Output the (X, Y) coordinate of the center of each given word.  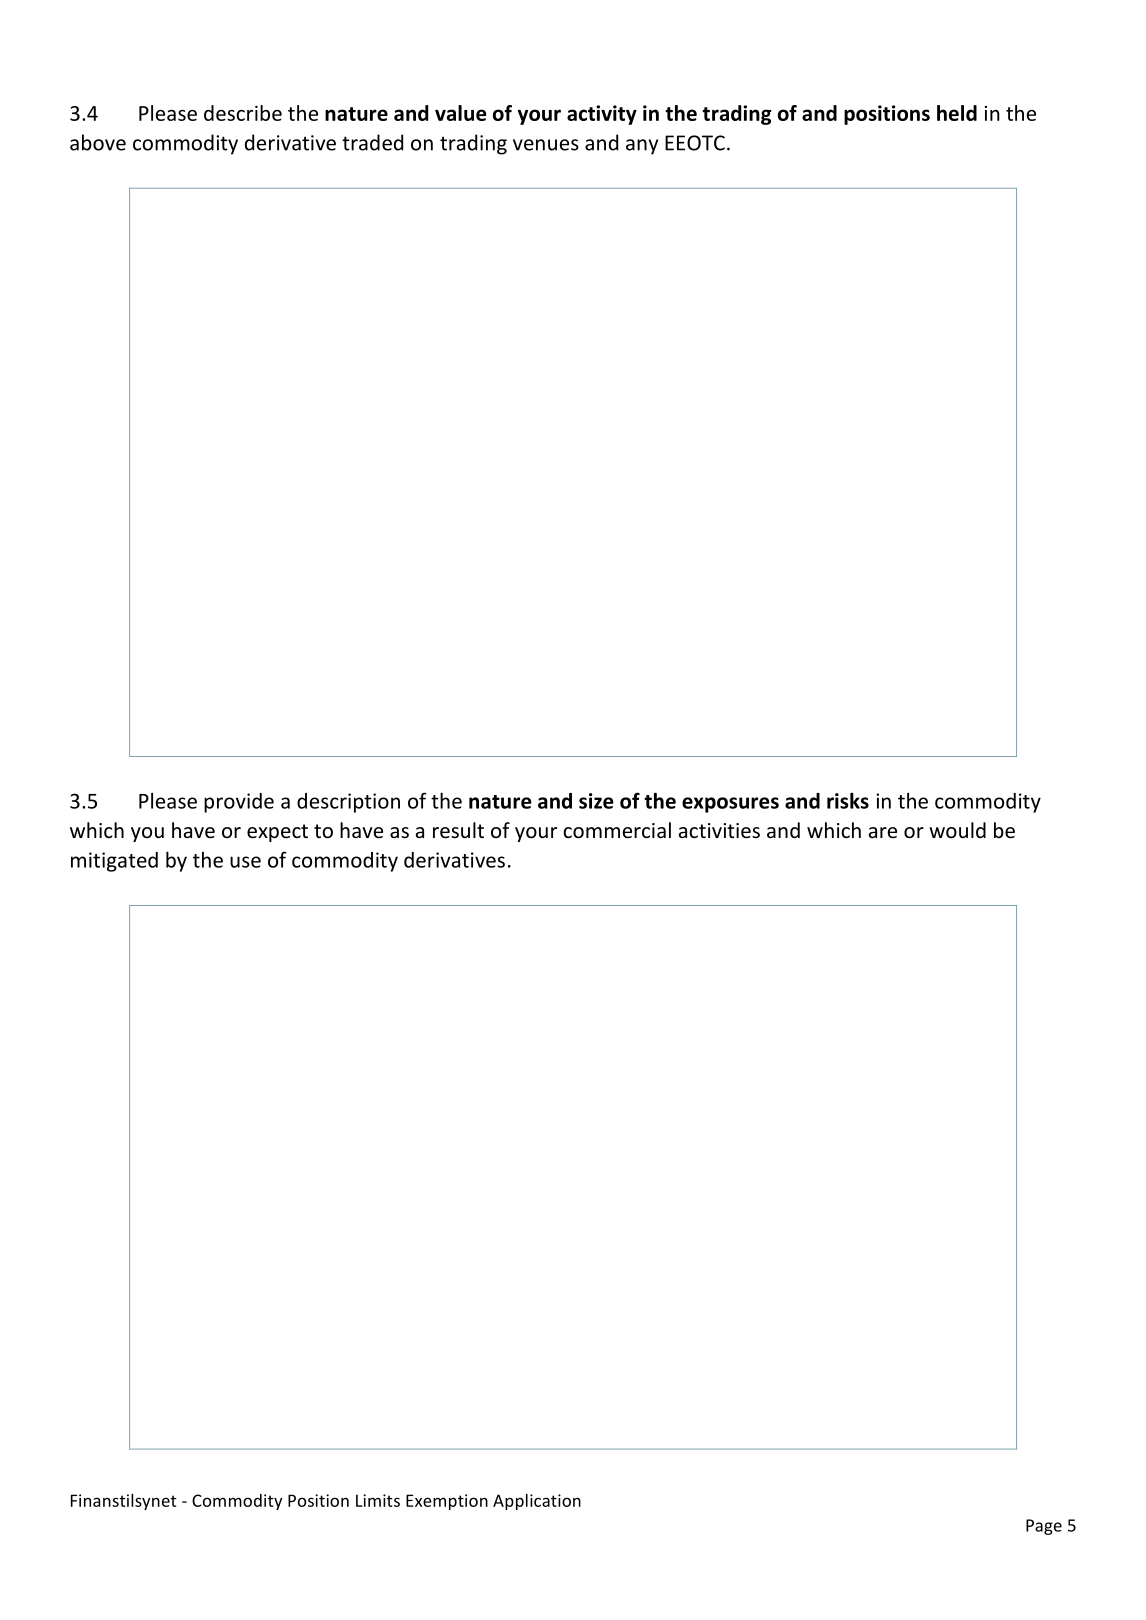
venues (546, 145)
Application (537, 1502)
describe (243, 113)
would (957, 830)
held (957, 113)
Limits (378, 1500)
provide (239, 803)
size (596, 801)
